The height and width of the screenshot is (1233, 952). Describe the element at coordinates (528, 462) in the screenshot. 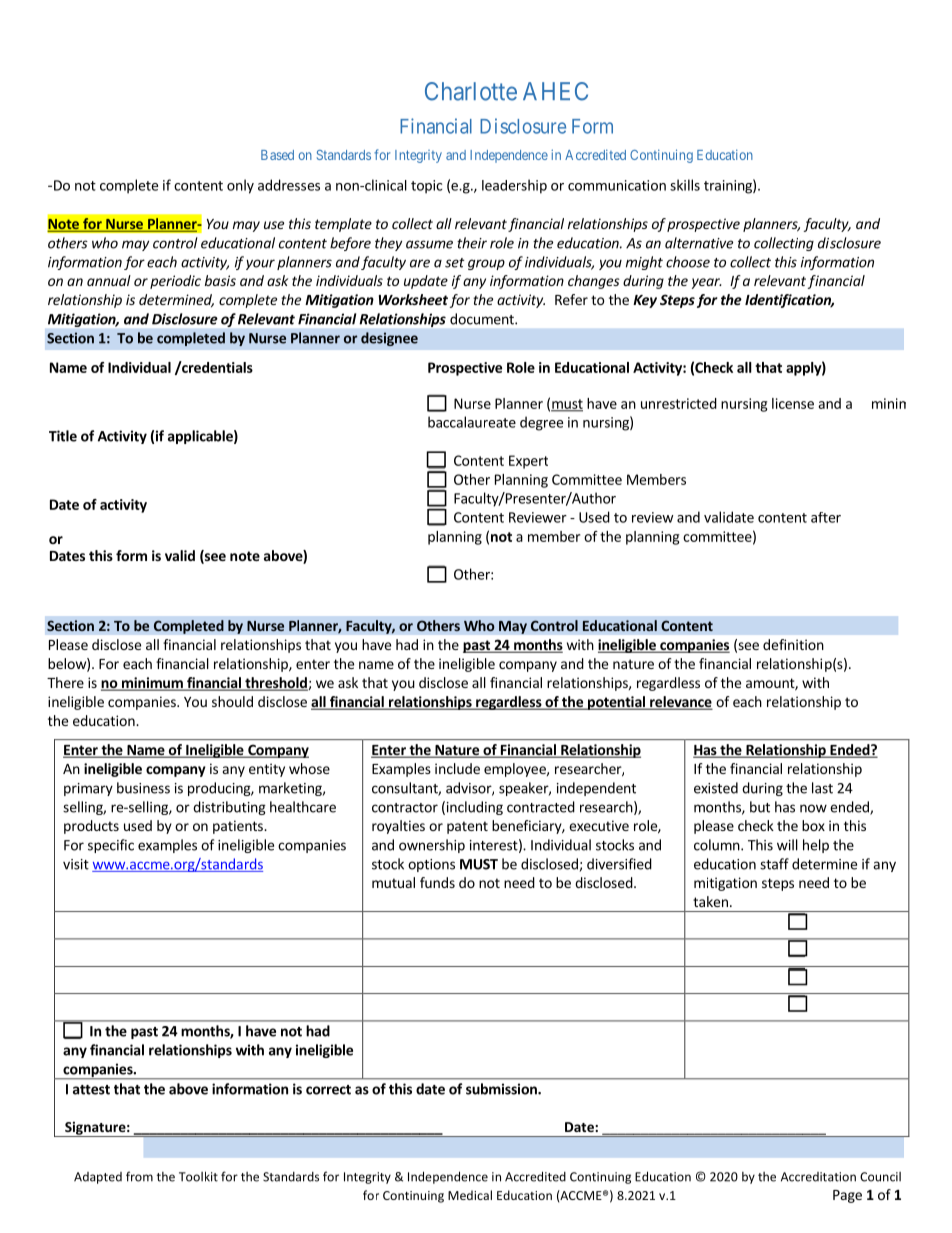

I see `Expert` at that location.
